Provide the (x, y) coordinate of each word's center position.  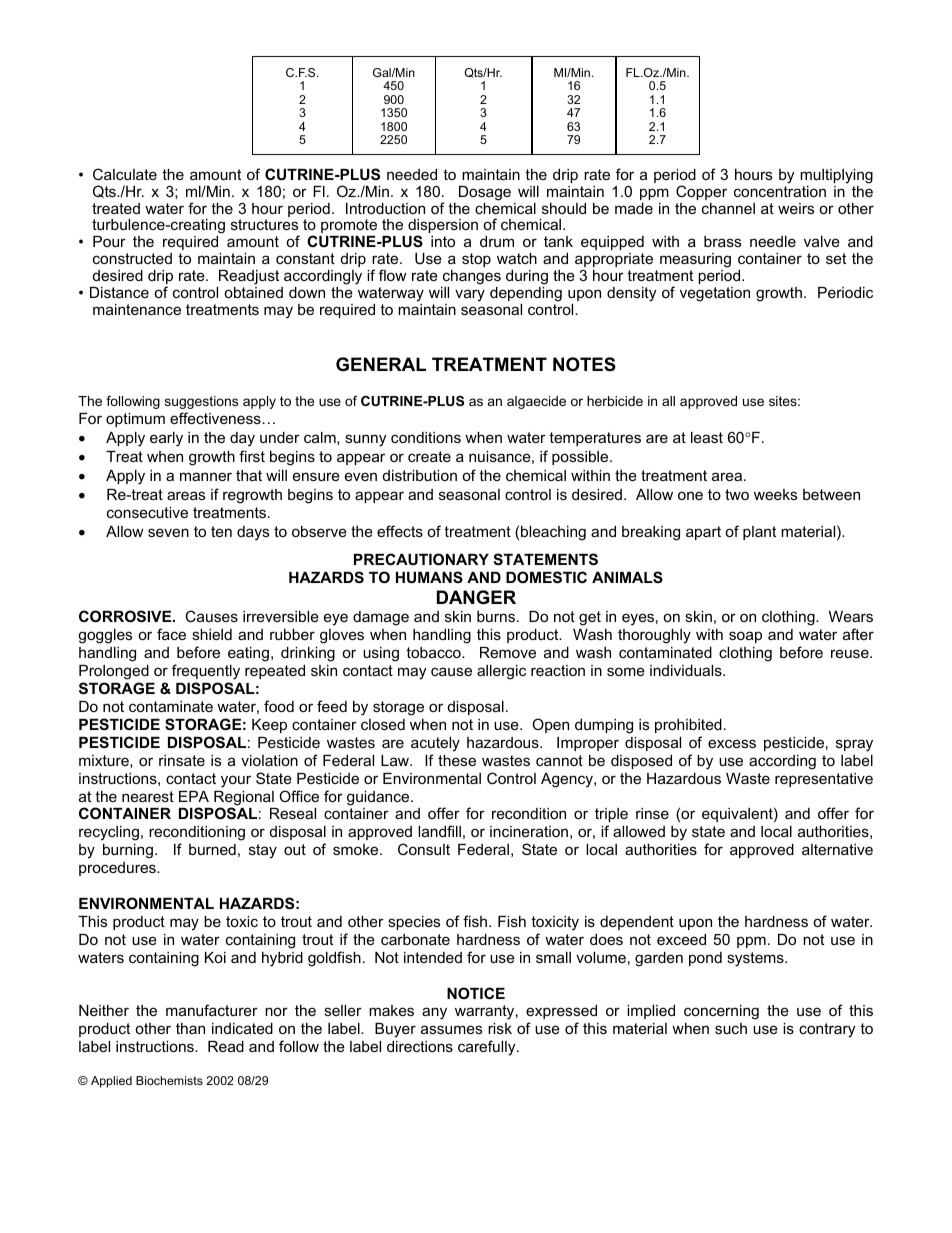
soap (745, 637)
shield (212, 634)
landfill (439, 831)
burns (496, 616)
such (731, 1028)
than (190, 1028)
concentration (780, 191)
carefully (488, 1048)
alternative (837, 849)
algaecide (536, 402)
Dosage (485, 193)
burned (212, 849)
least (707, 437)
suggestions (201, 402)
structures (264, 224)
